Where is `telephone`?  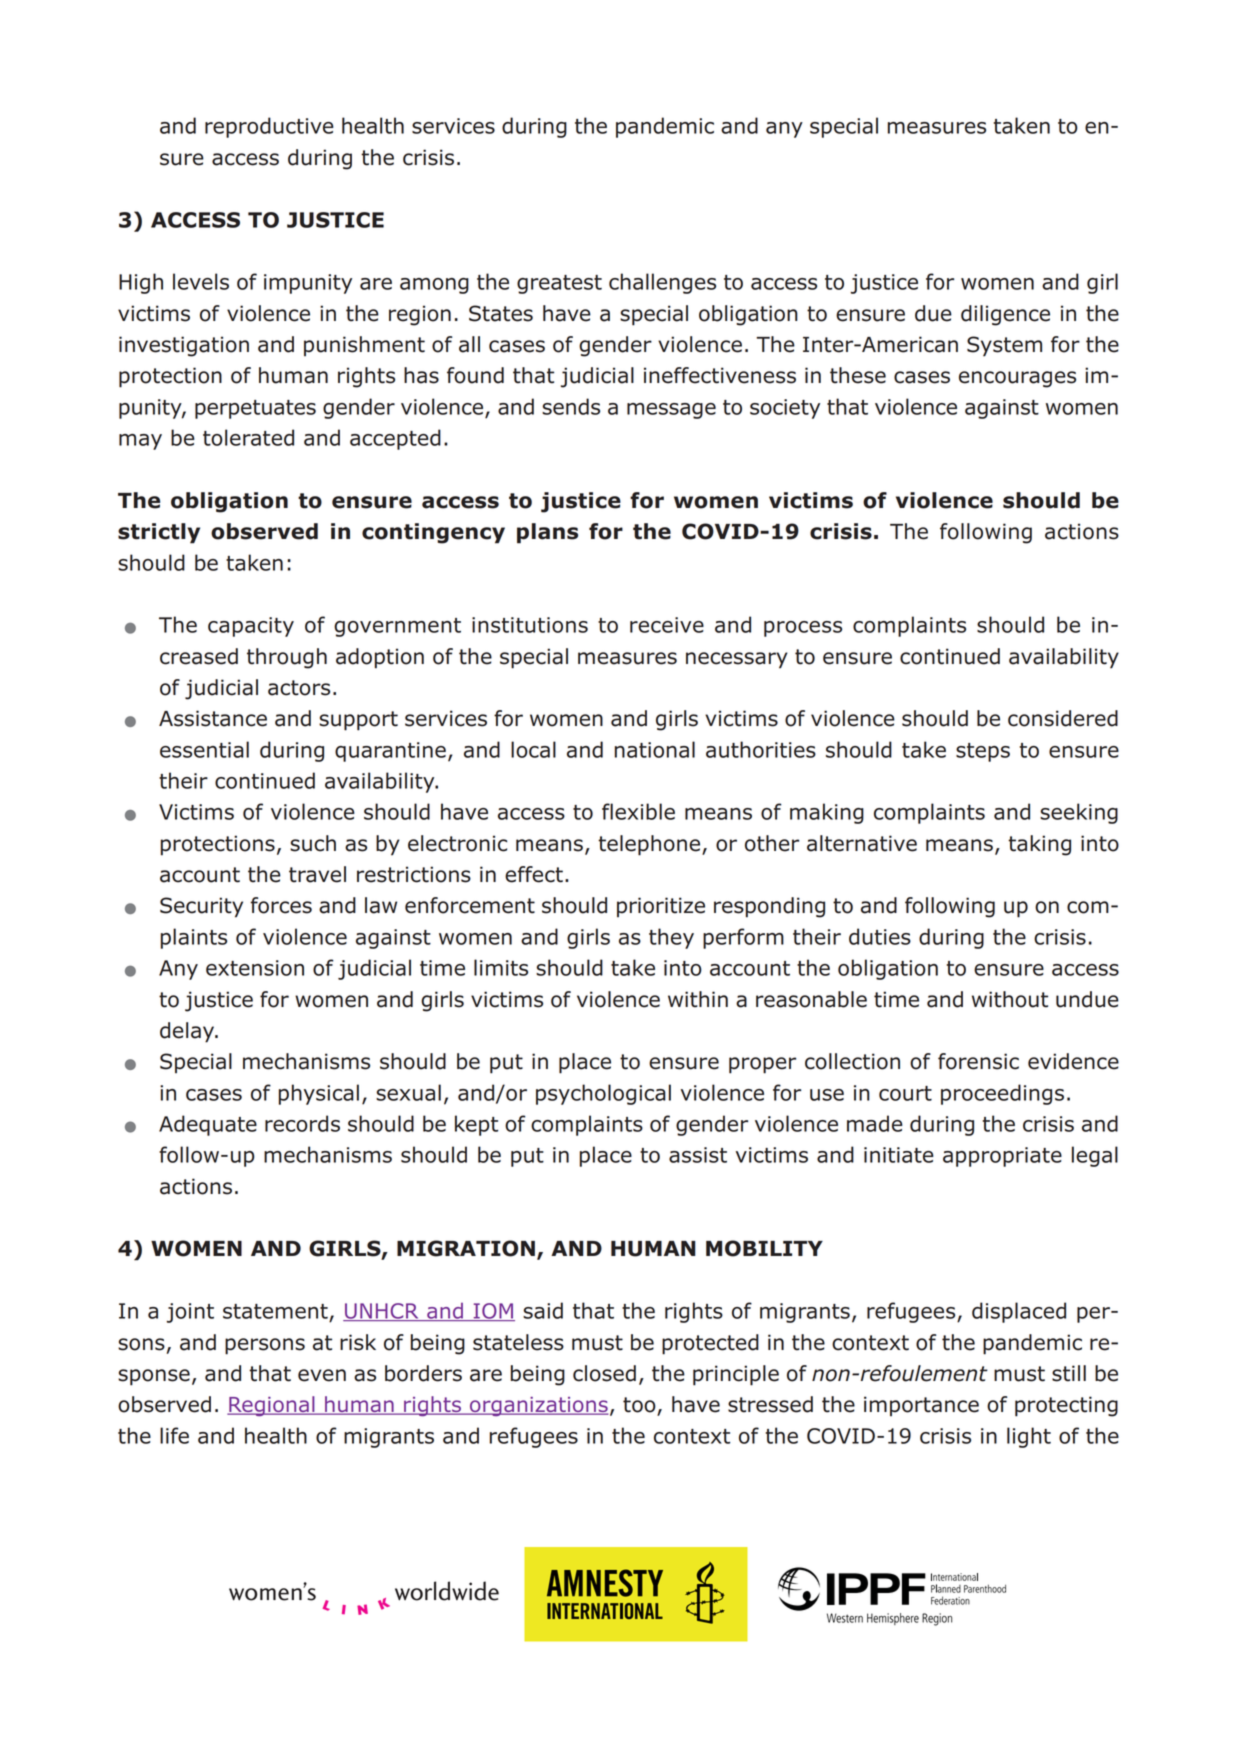
telephone is located at coordinates (650, 845).
